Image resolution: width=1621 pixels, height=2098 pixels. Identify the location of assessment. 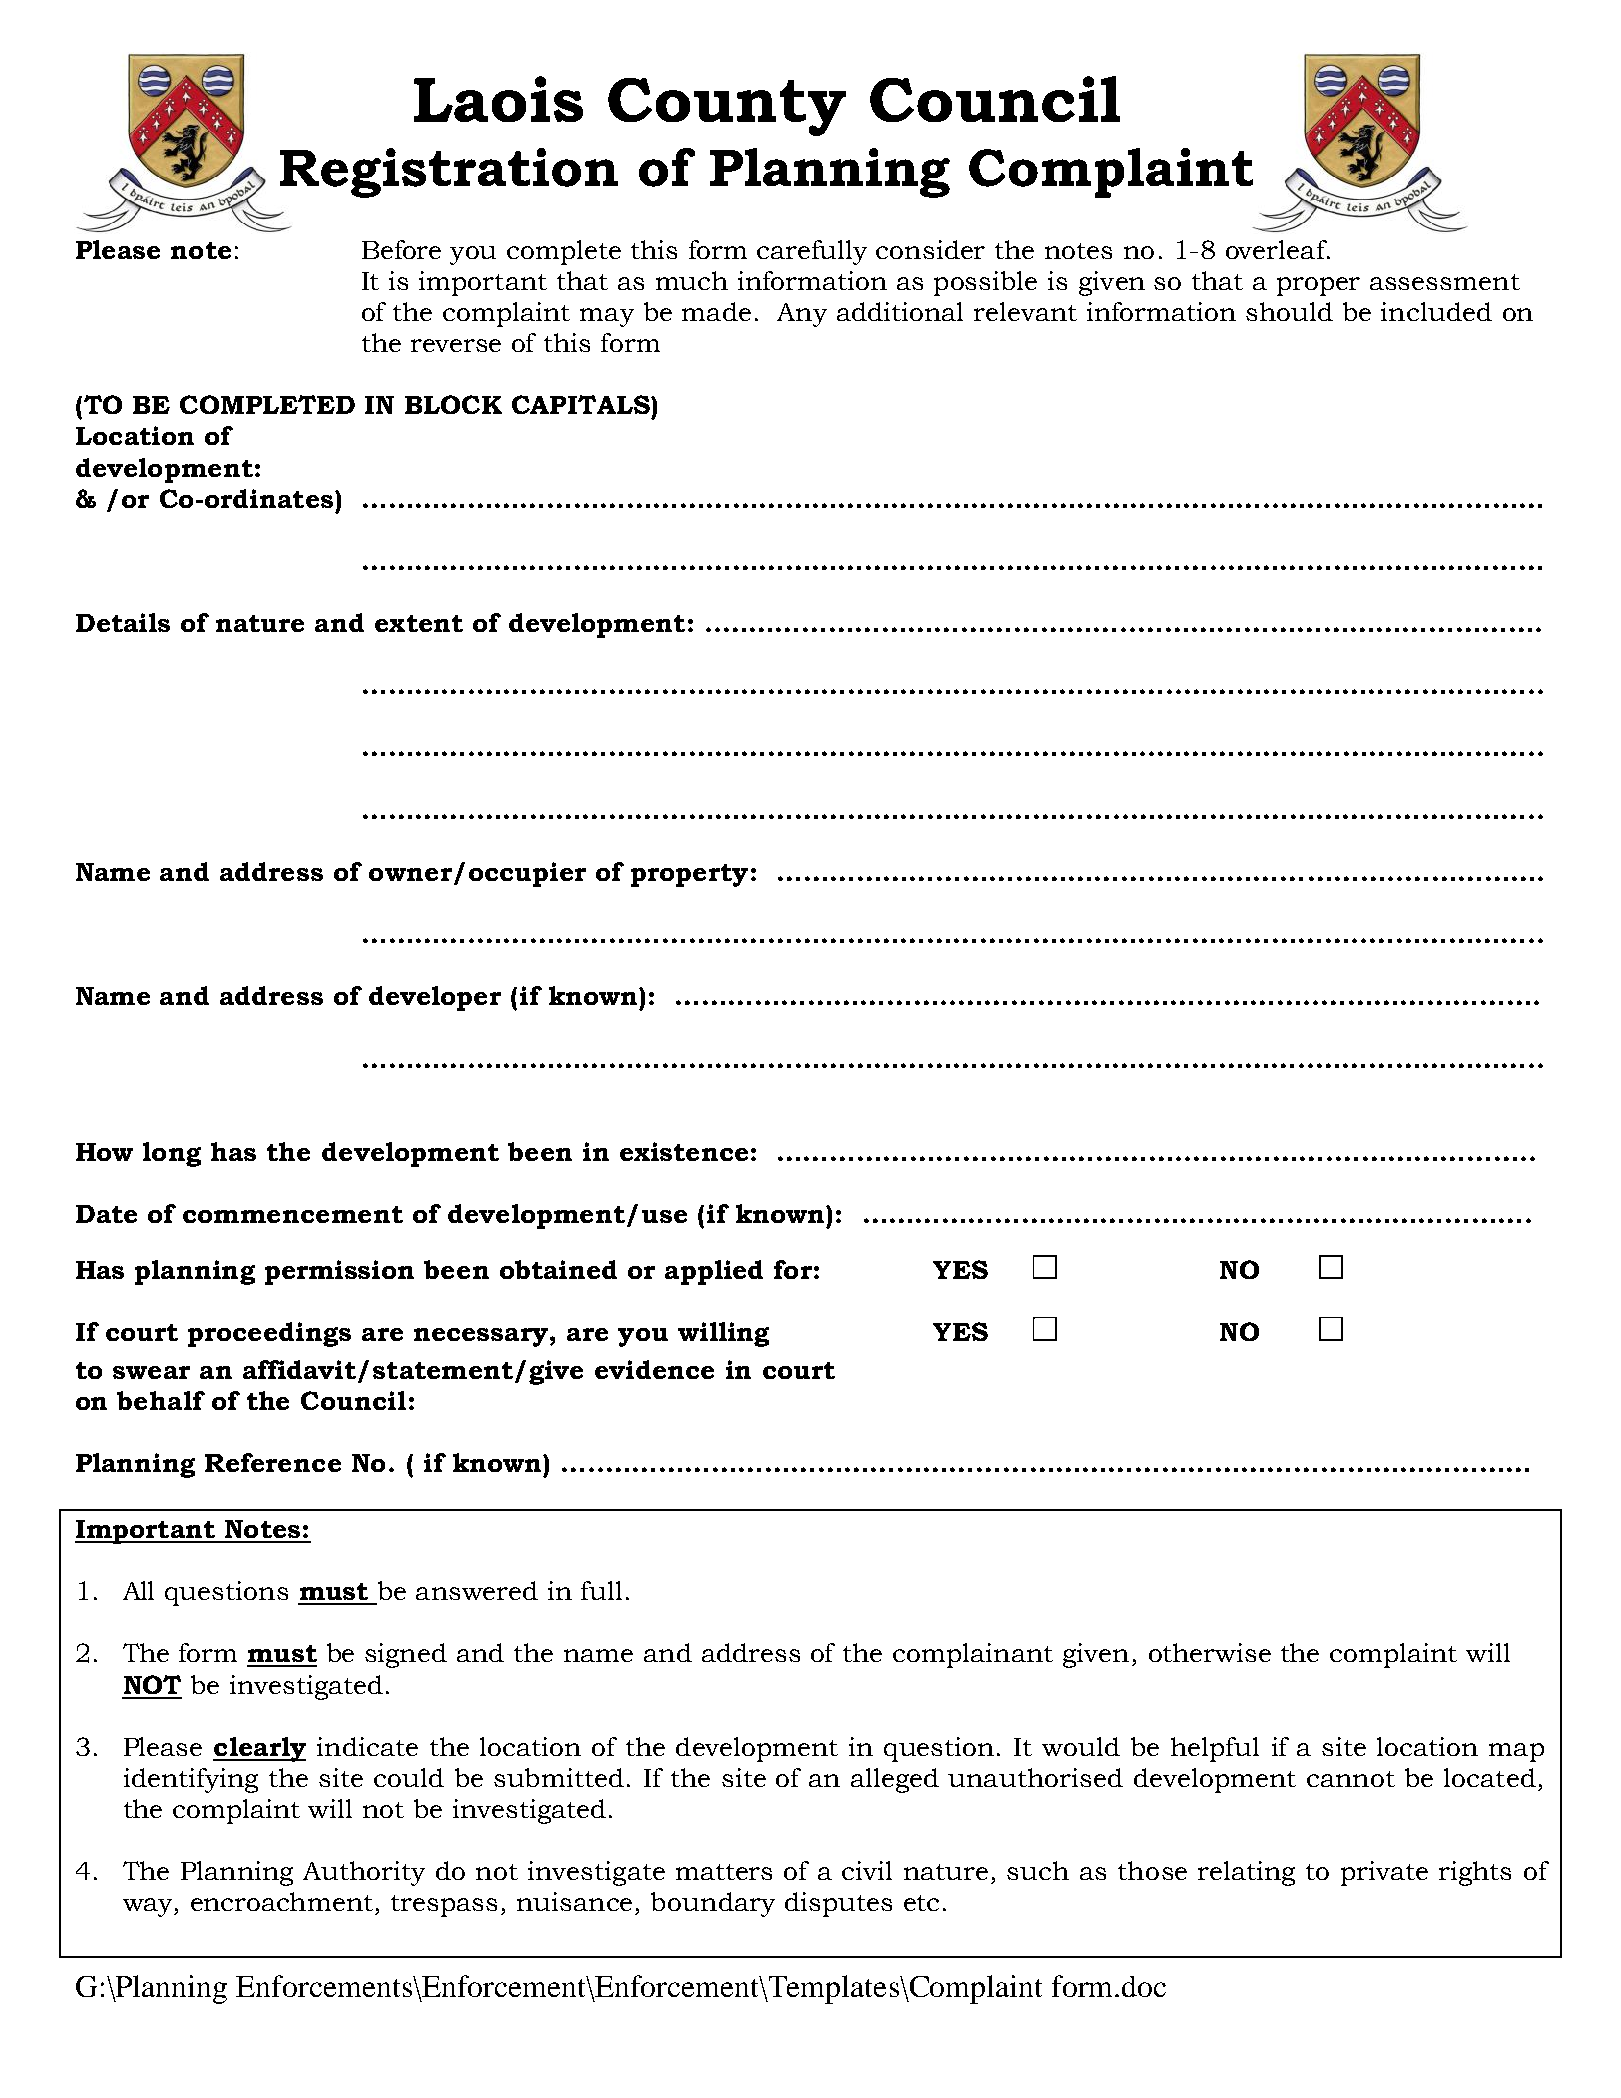
(1445, 282).
